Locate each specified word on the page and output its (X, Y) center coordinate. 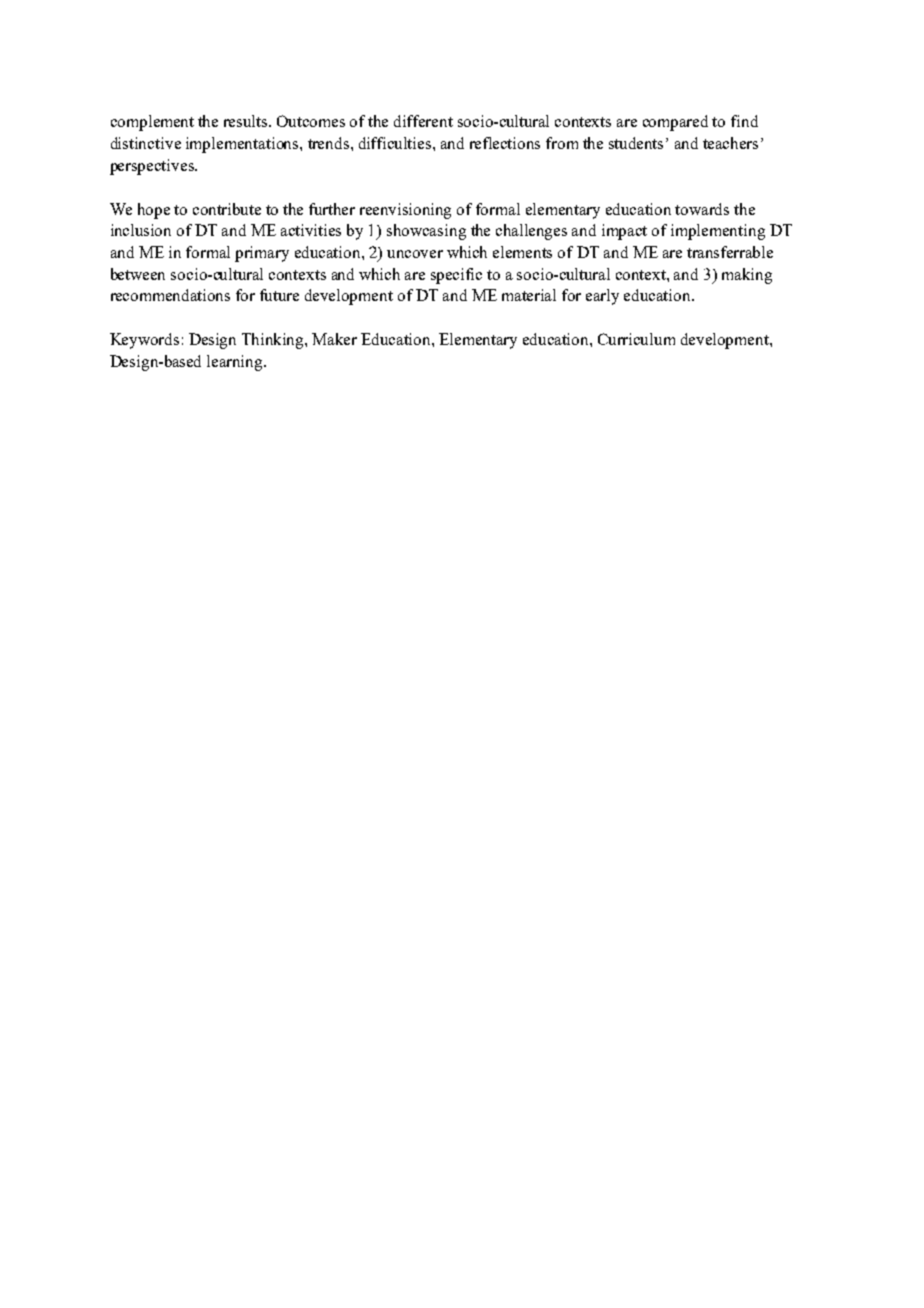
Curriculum (636, 339)
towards (702, 209)
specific (456, 276)
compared (675, 123)
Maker (334, 339)
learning (236, 363)
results (247, 121)
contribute (227, 209)
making (747, 276)
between (138, 274)
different (423, 121)
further (332, 209)
